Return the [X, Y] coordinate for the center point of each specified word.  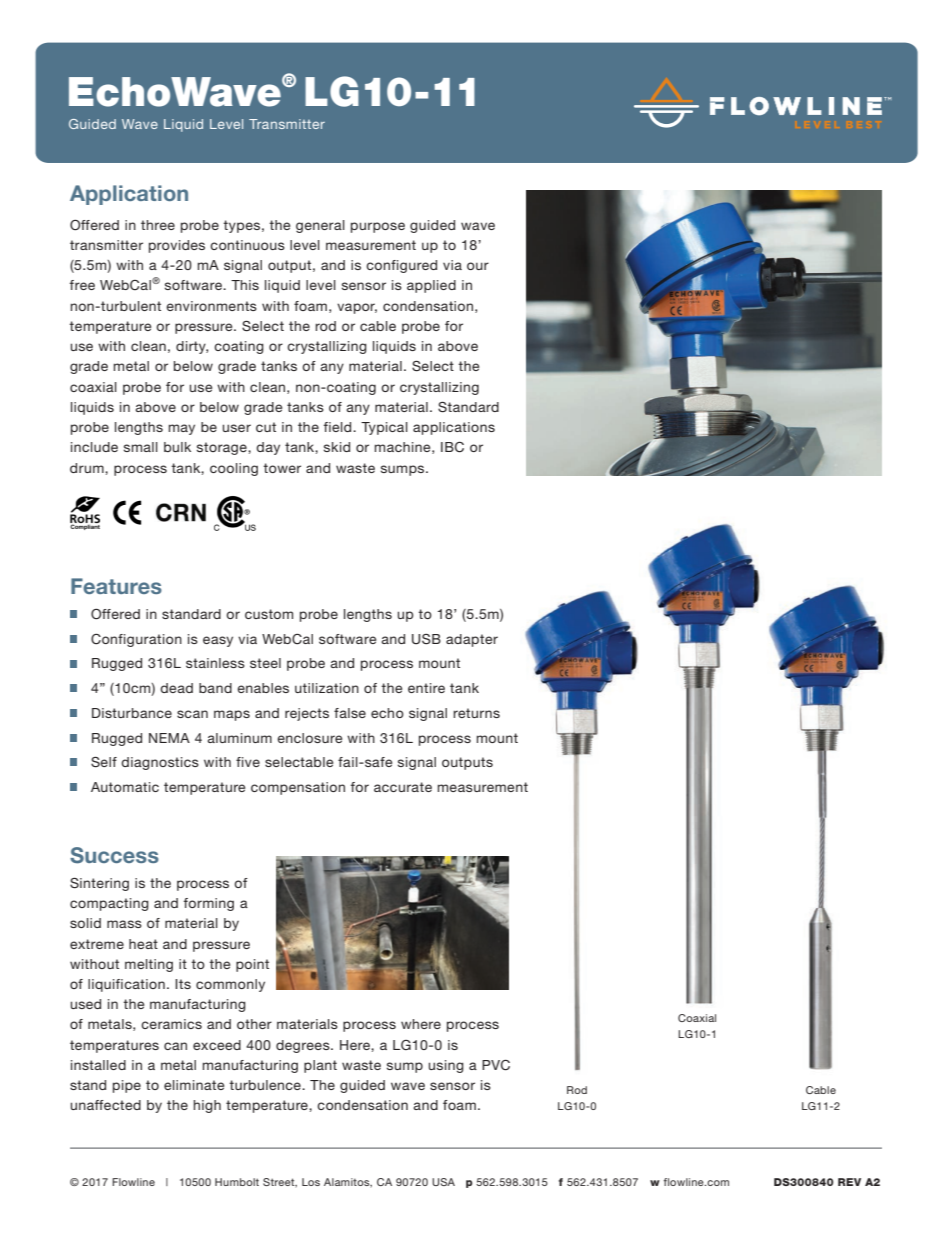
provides [177, 246]
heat [143, 944]
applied [431, 286]
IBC [452, 447]
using [446, 1066]
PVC [496, 1065]
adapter [472, 640]
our [478, 266]
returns [476, 713]
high [207, 1106]
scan [192, 714]
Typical [384, 428]
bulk [177, 447]
